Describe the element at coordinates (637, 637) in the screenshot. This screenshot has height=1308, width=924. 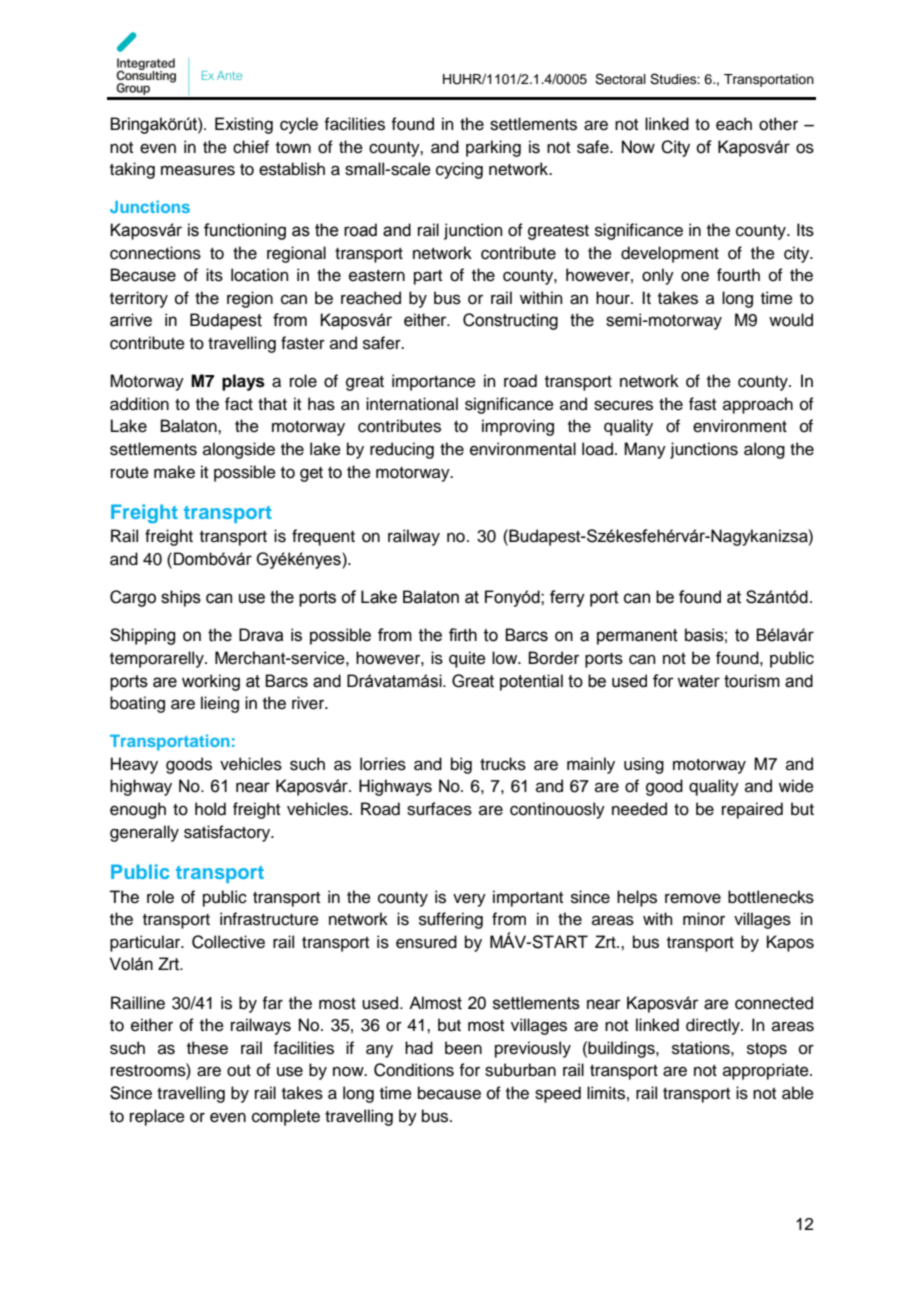
I see `permanent` at that location.
